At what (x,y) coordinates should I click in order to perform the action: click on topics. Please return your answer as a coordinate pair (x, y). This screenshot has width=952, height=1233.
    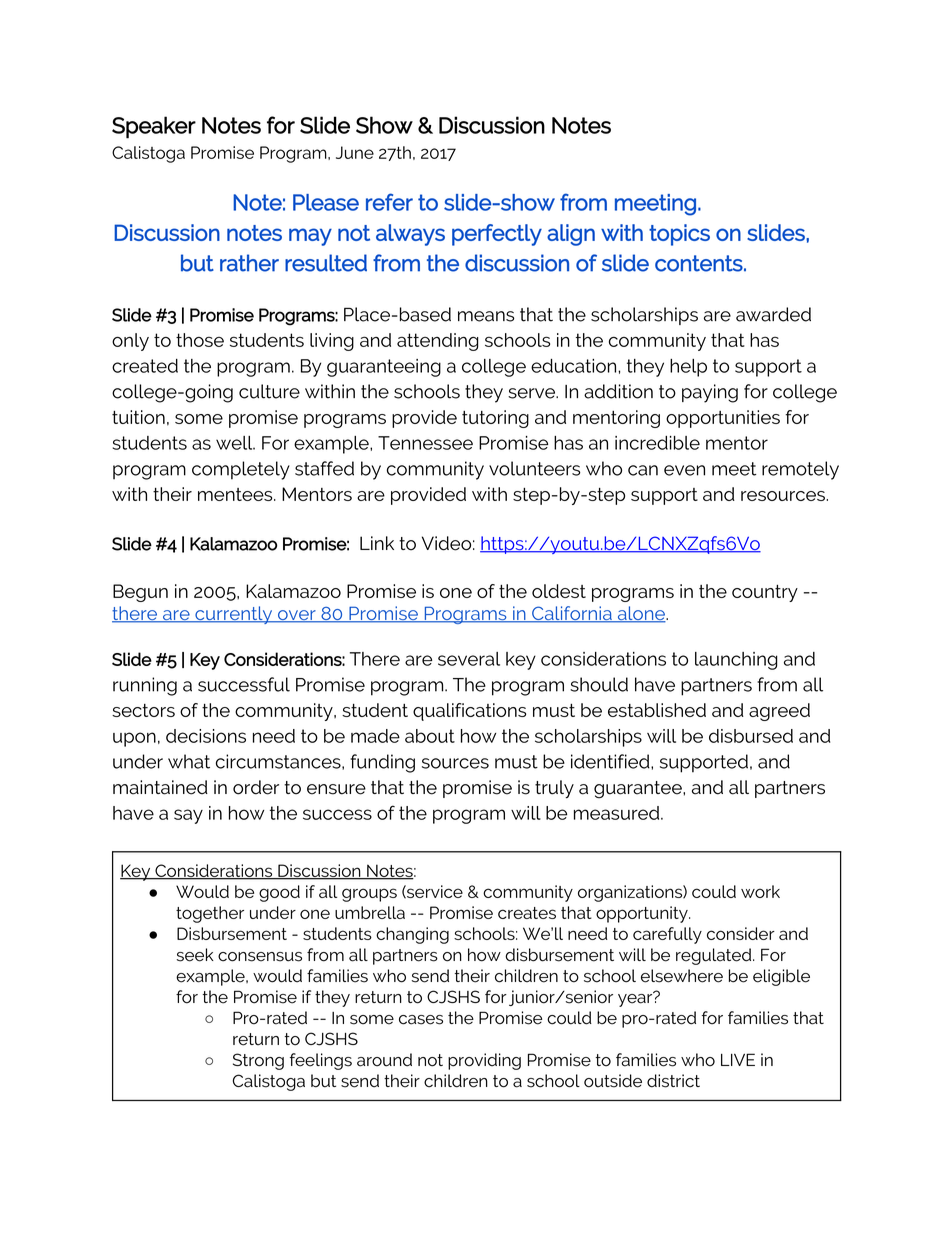
    Looking at the image, I should click on (679, 235).
